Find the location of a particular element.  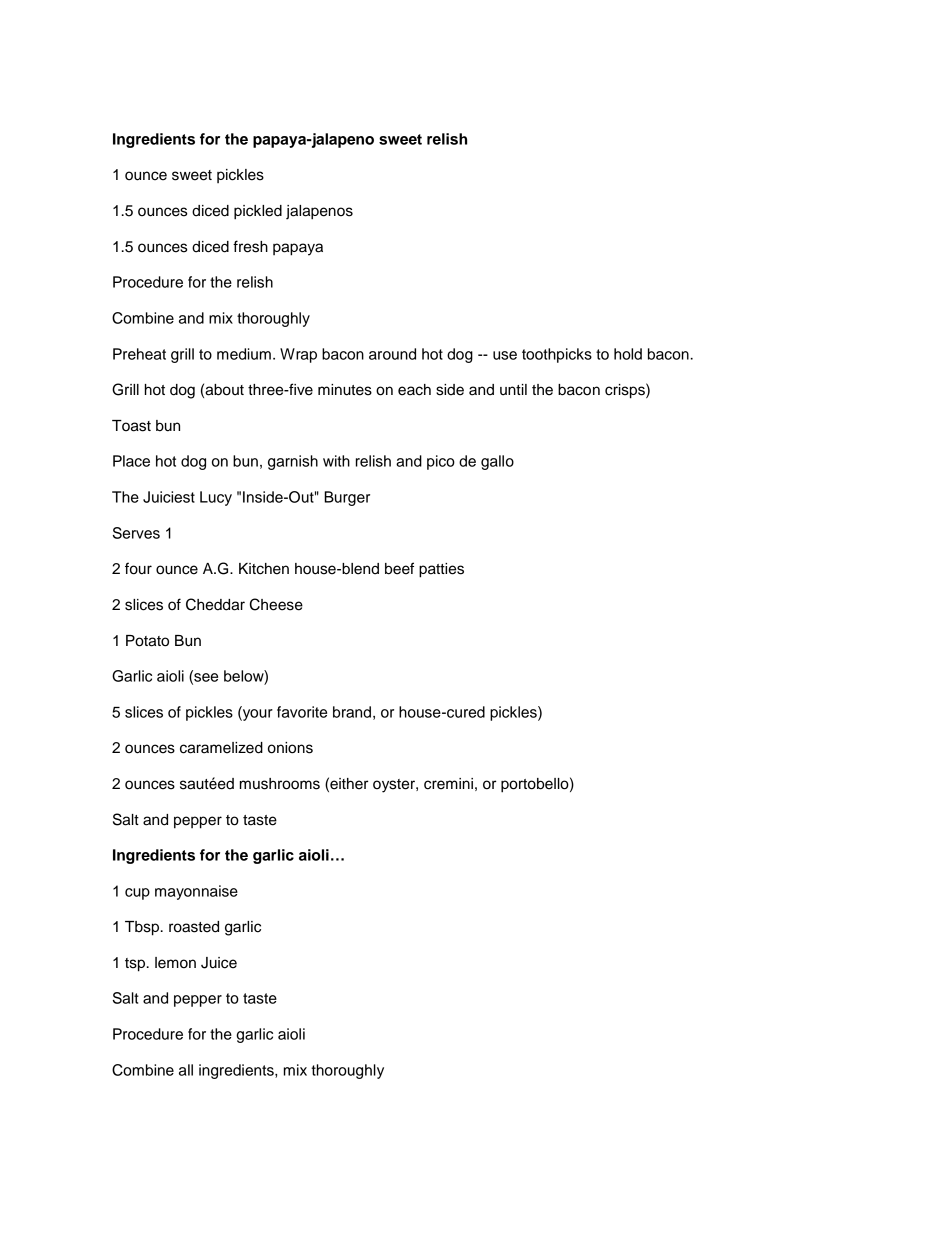

toothpicks is located at coordinates (557, 355).
